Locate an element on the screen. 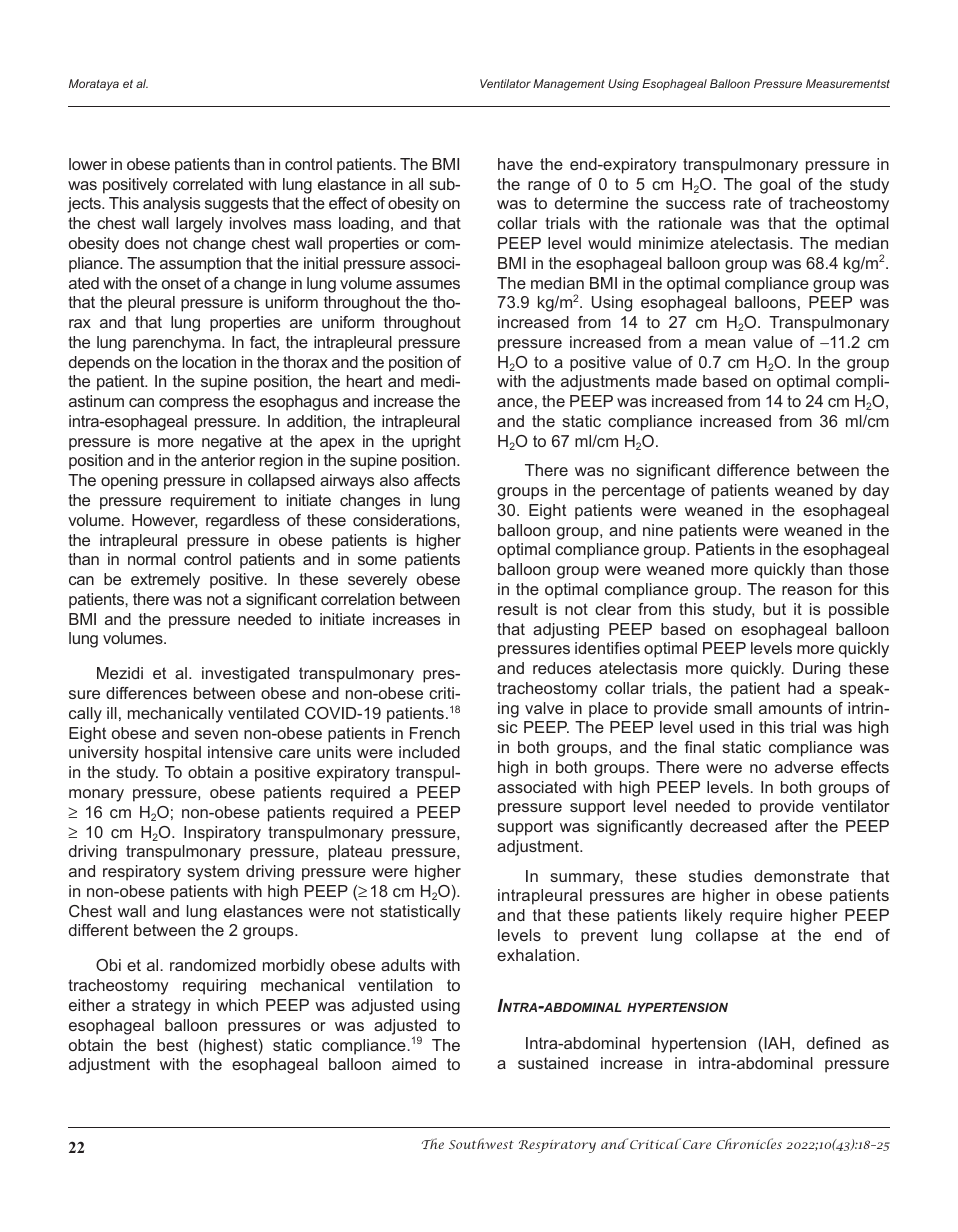 The height and width of the screenshot is (1232, 958). best is located at coordinates (172, 1045).
